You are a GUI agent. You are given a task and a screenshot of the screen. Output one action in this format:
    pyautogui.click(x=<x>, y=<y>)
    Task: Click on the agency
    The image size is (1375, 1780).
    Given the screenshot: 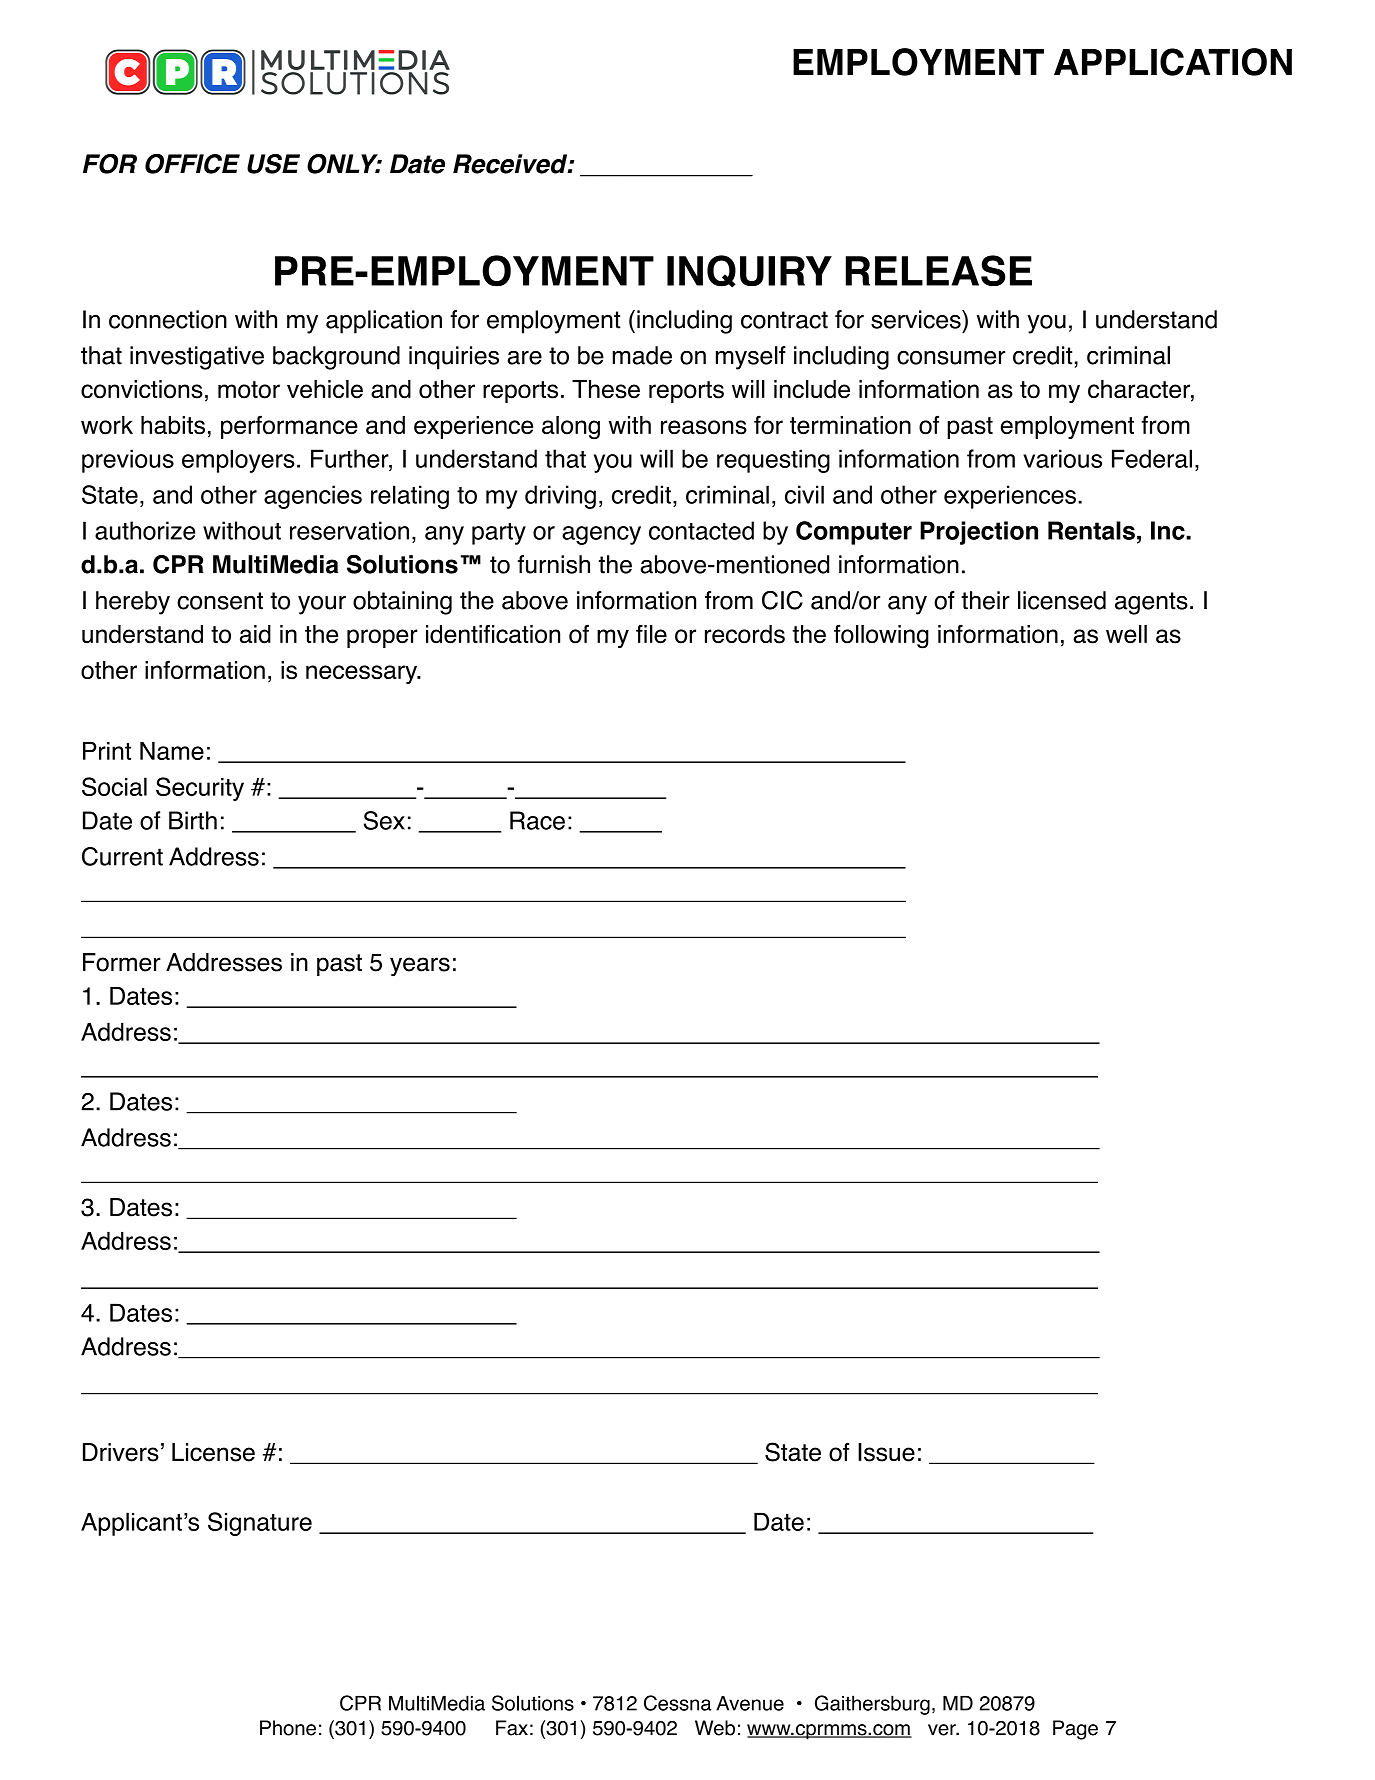 What is the action you would take?
    pyautogui.click(x=601, y=535)
